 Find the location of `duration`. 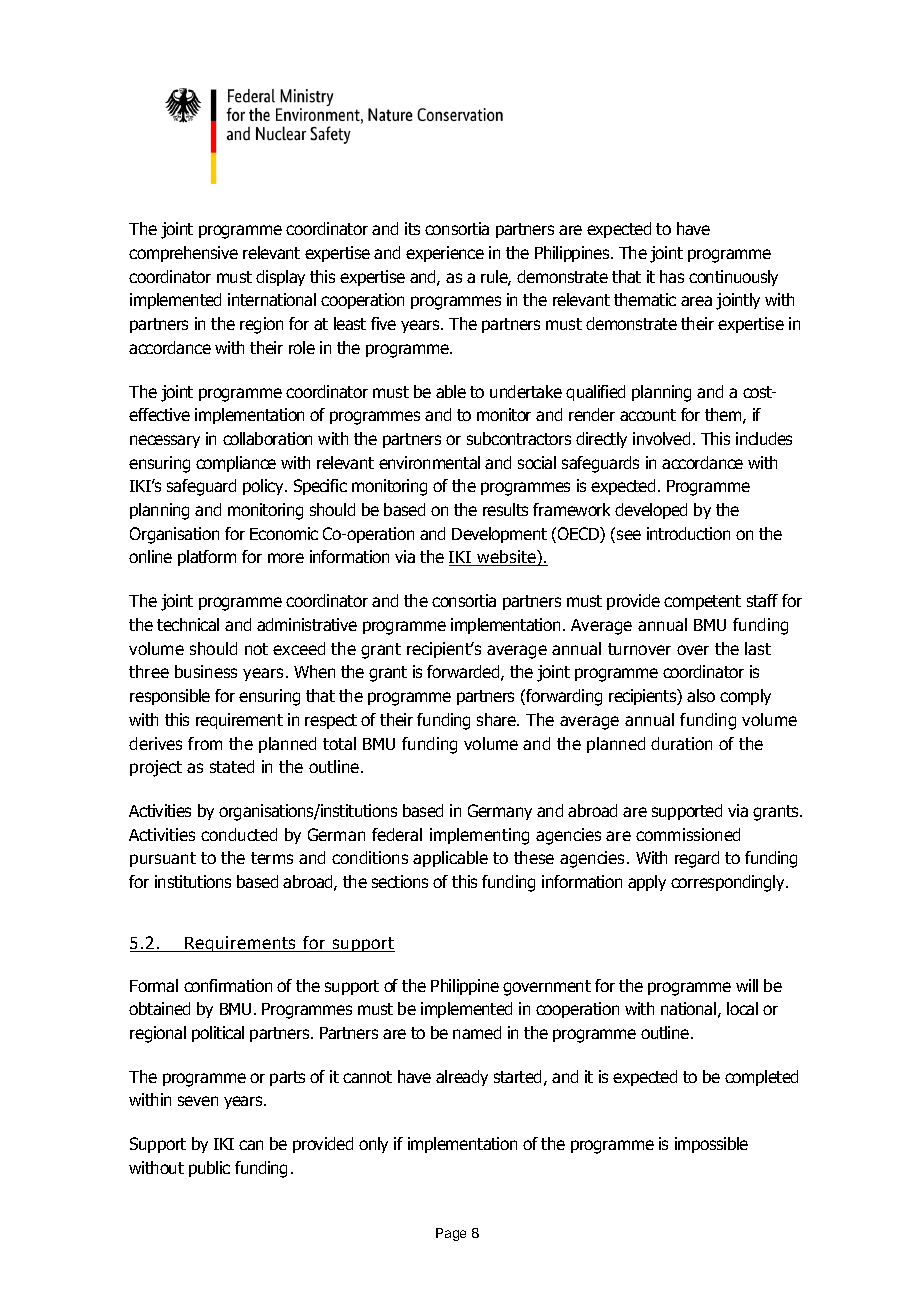

duration is located at coordinates (681, 743).
